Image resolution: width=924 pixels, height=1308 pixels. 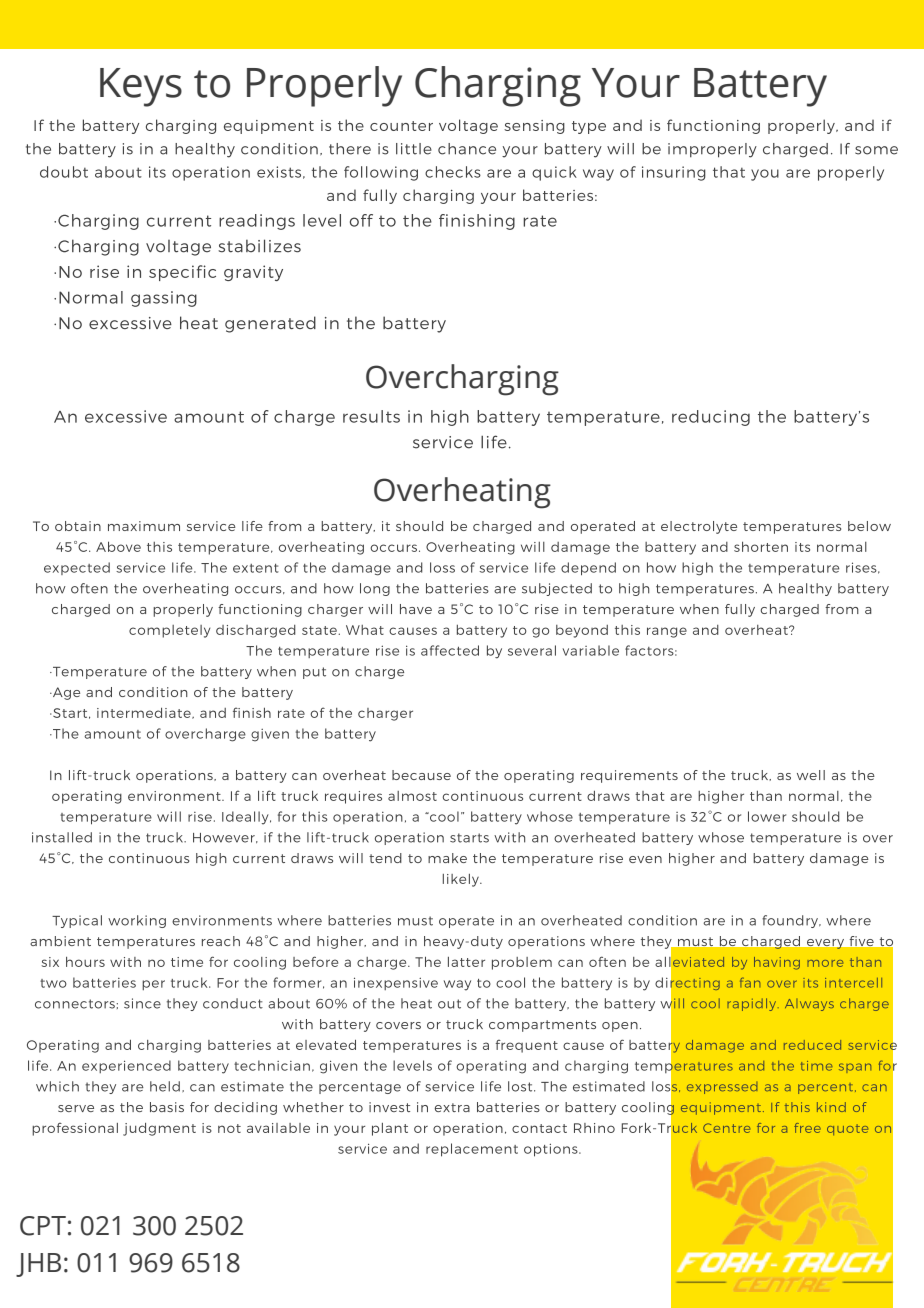 I want to click on judgment, so click(x=159, y=1129).
